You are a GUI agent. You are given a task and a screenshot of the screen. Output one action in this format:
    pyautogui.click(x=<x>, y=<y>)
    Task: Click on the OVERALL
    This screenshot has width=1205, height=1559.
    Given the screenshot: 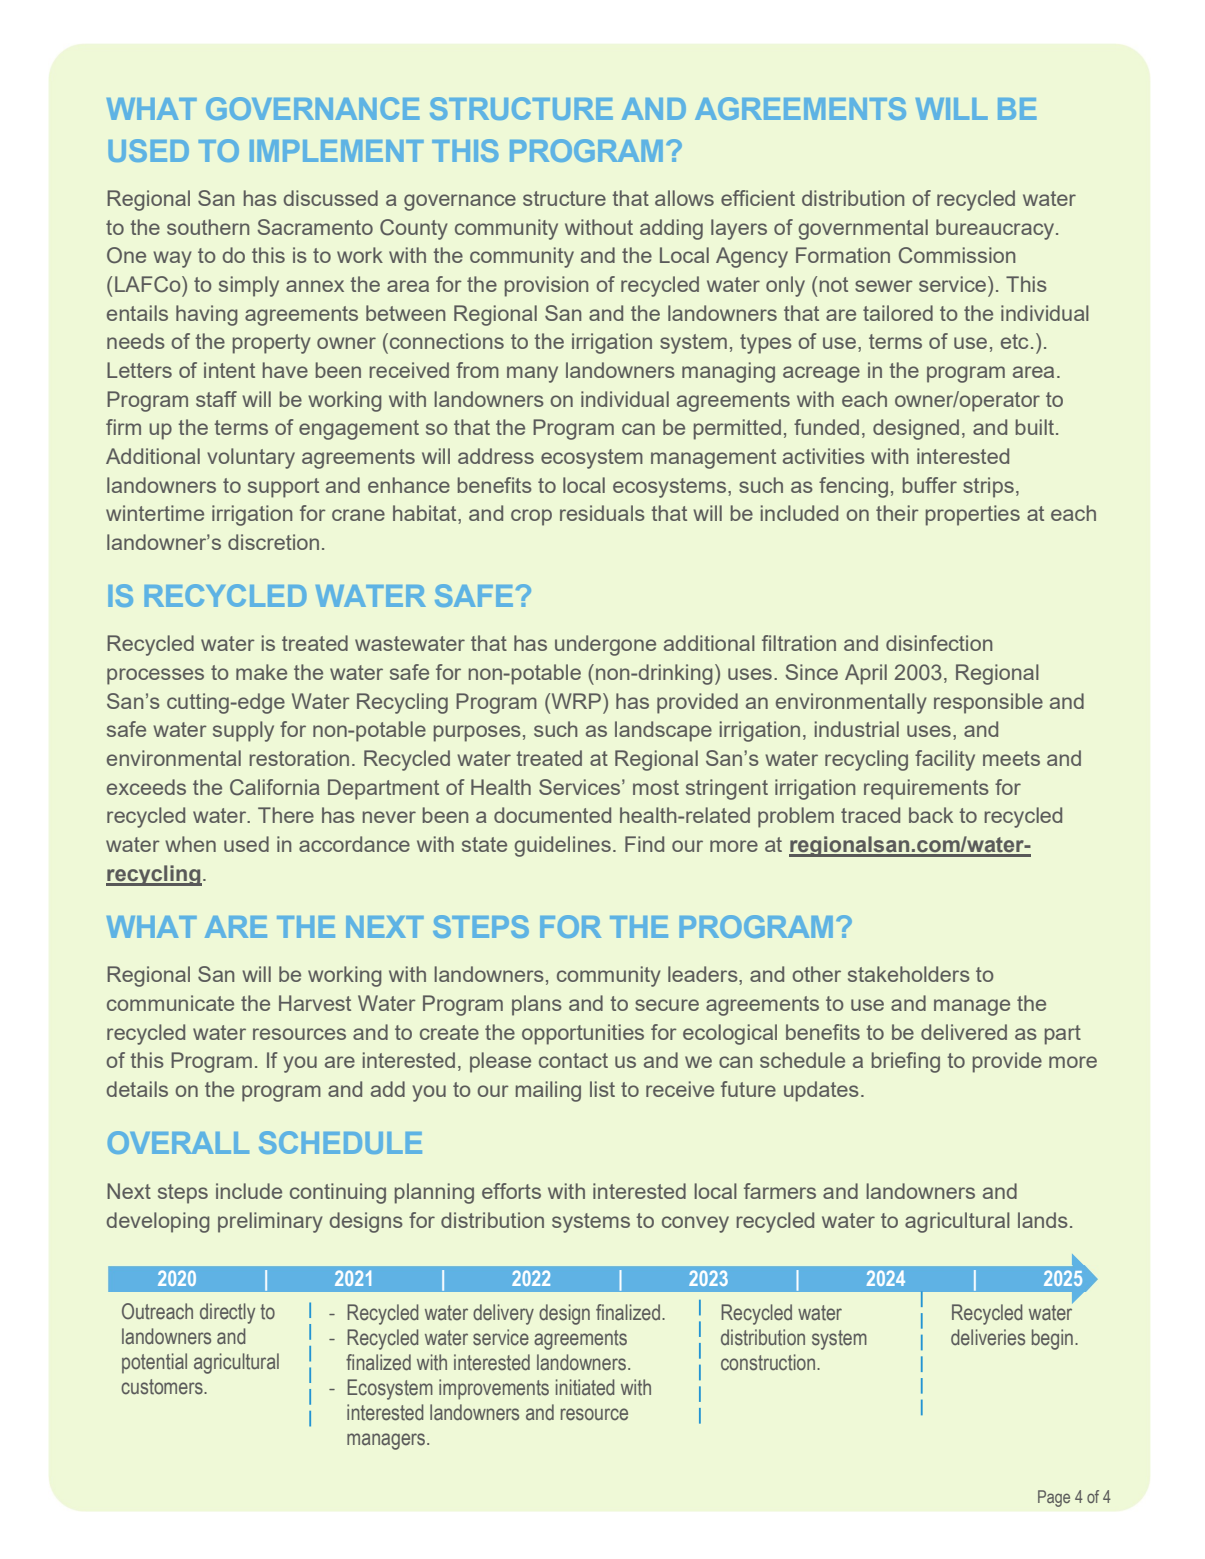 What is the action you would take?
    pyautogui.click(x=178, y=1142)
